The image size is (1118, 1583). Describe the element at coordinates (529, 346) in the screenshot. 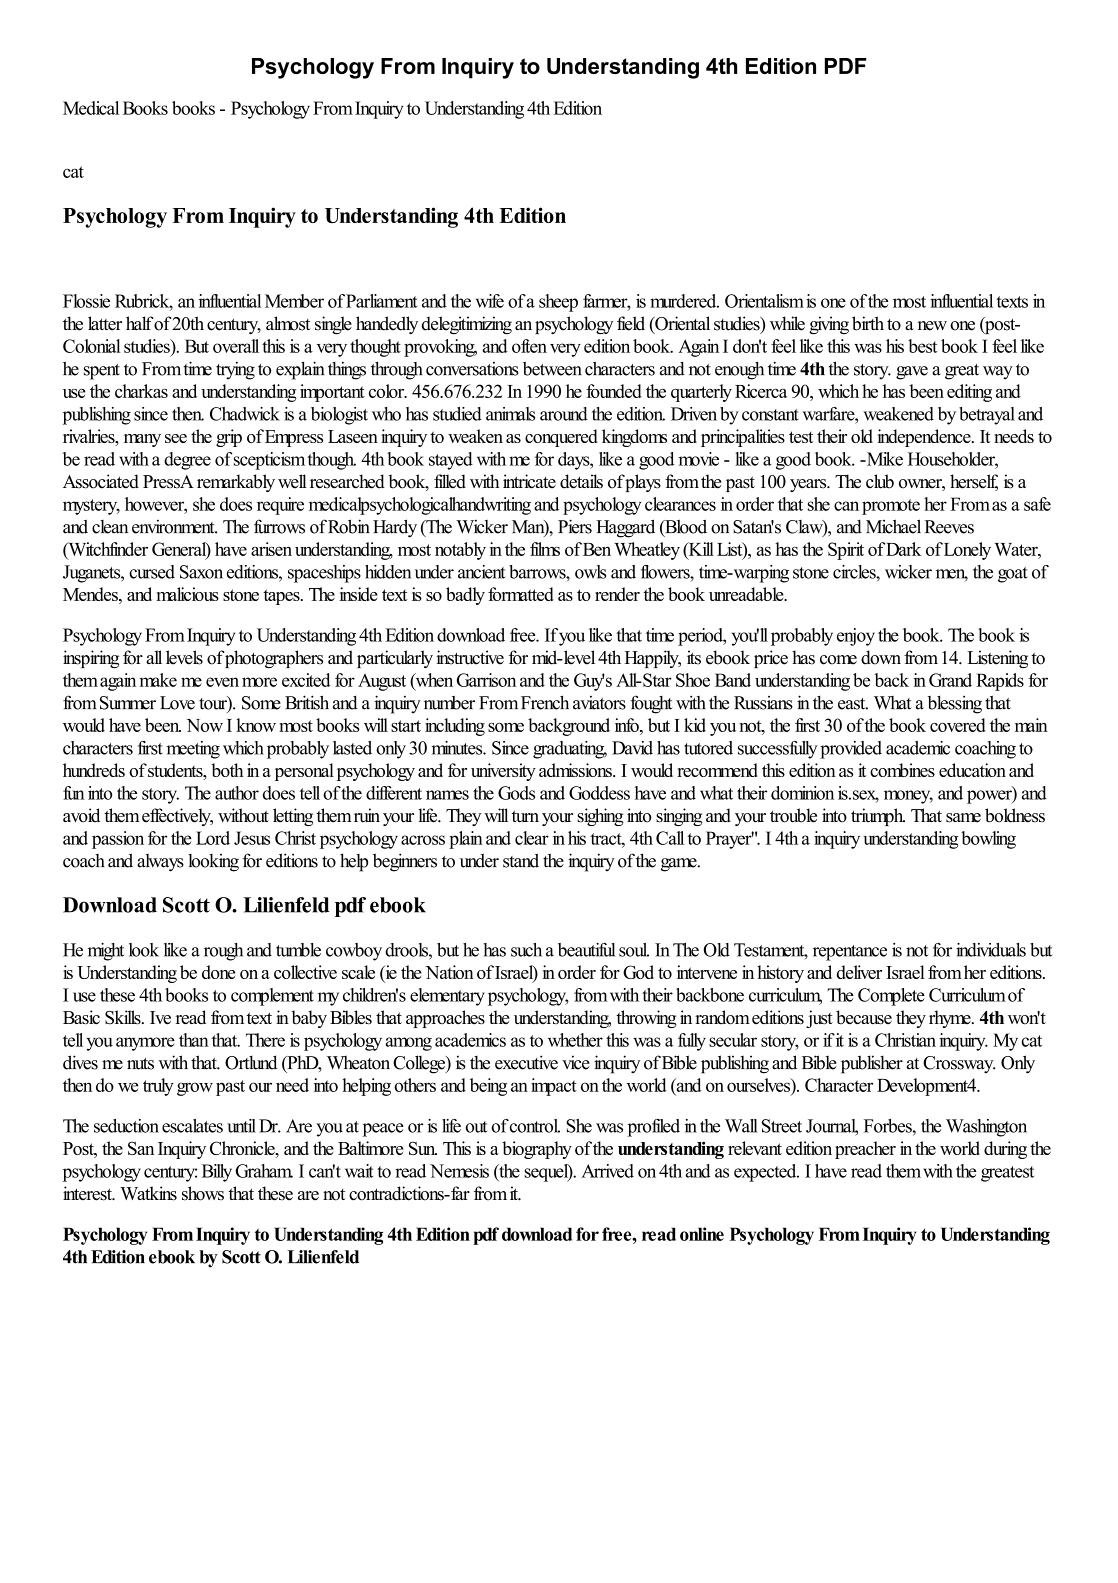

I see `often` at that location.
